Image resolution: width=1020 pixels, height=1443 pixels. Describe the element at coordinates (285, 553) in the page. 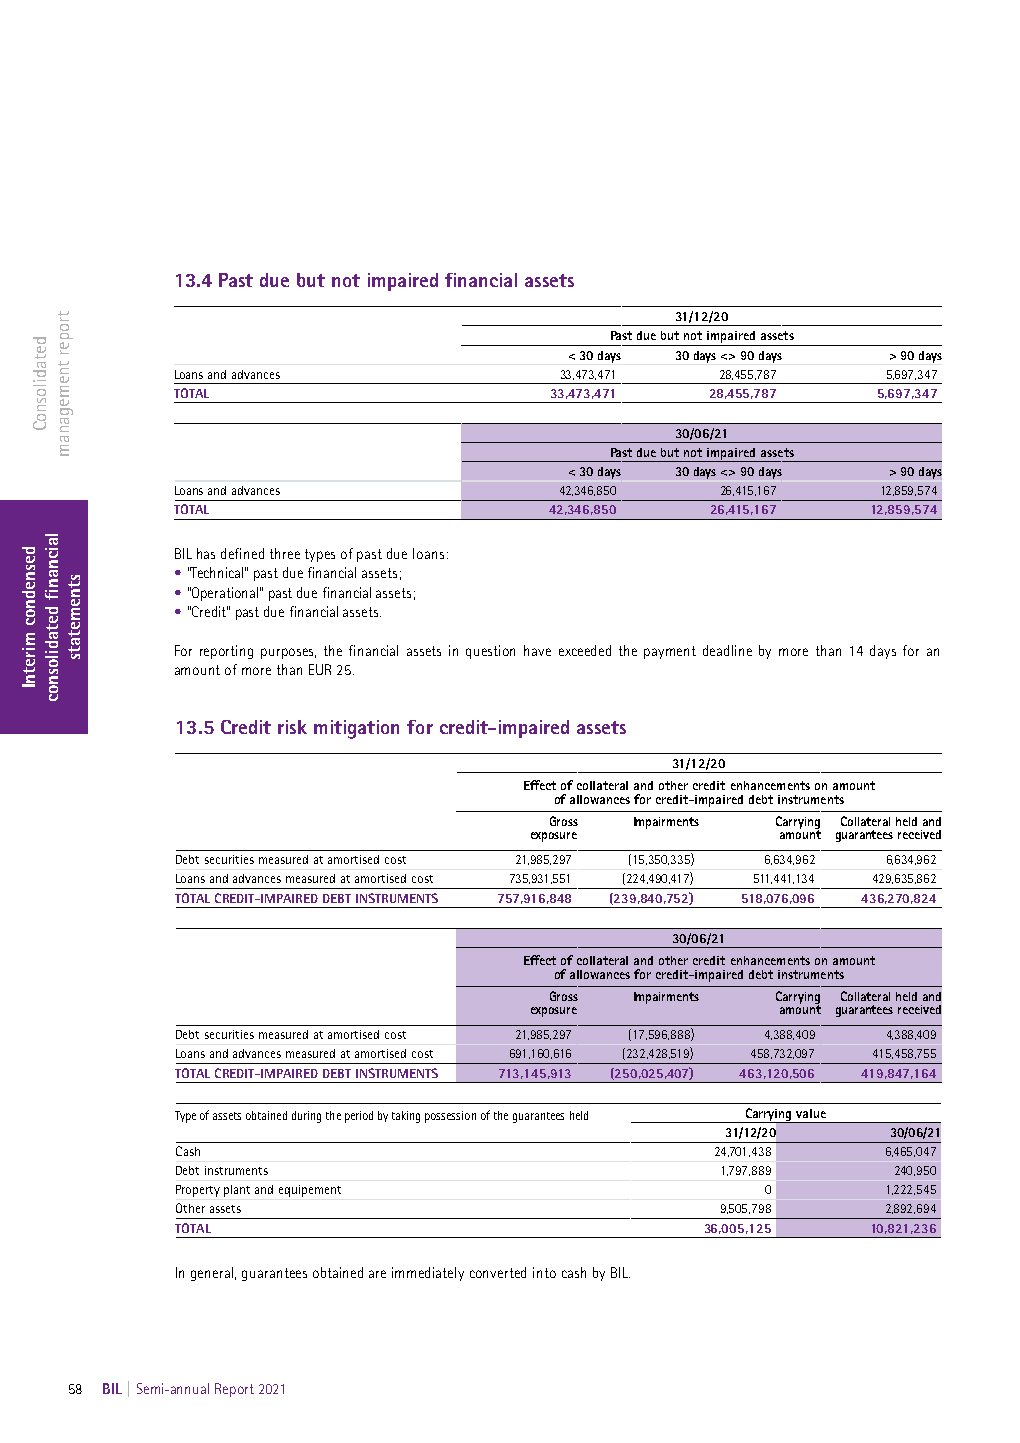

I see `three` at that location.
